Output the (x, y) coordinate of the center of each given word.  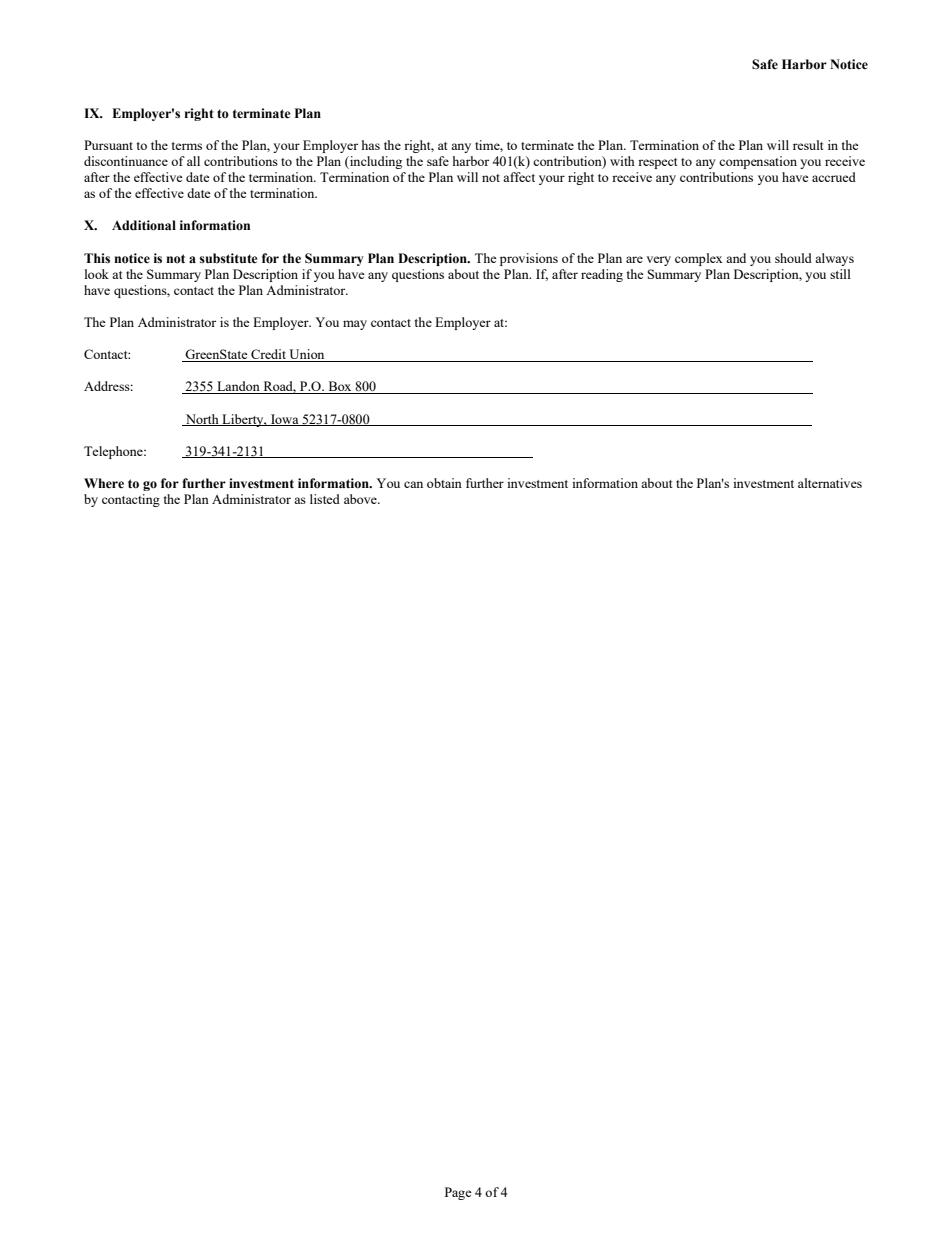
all (193, 161)
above (361, 499)
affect (519, 177)
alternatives (830, 483)
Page (458, 1193)
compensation (758, 162)
